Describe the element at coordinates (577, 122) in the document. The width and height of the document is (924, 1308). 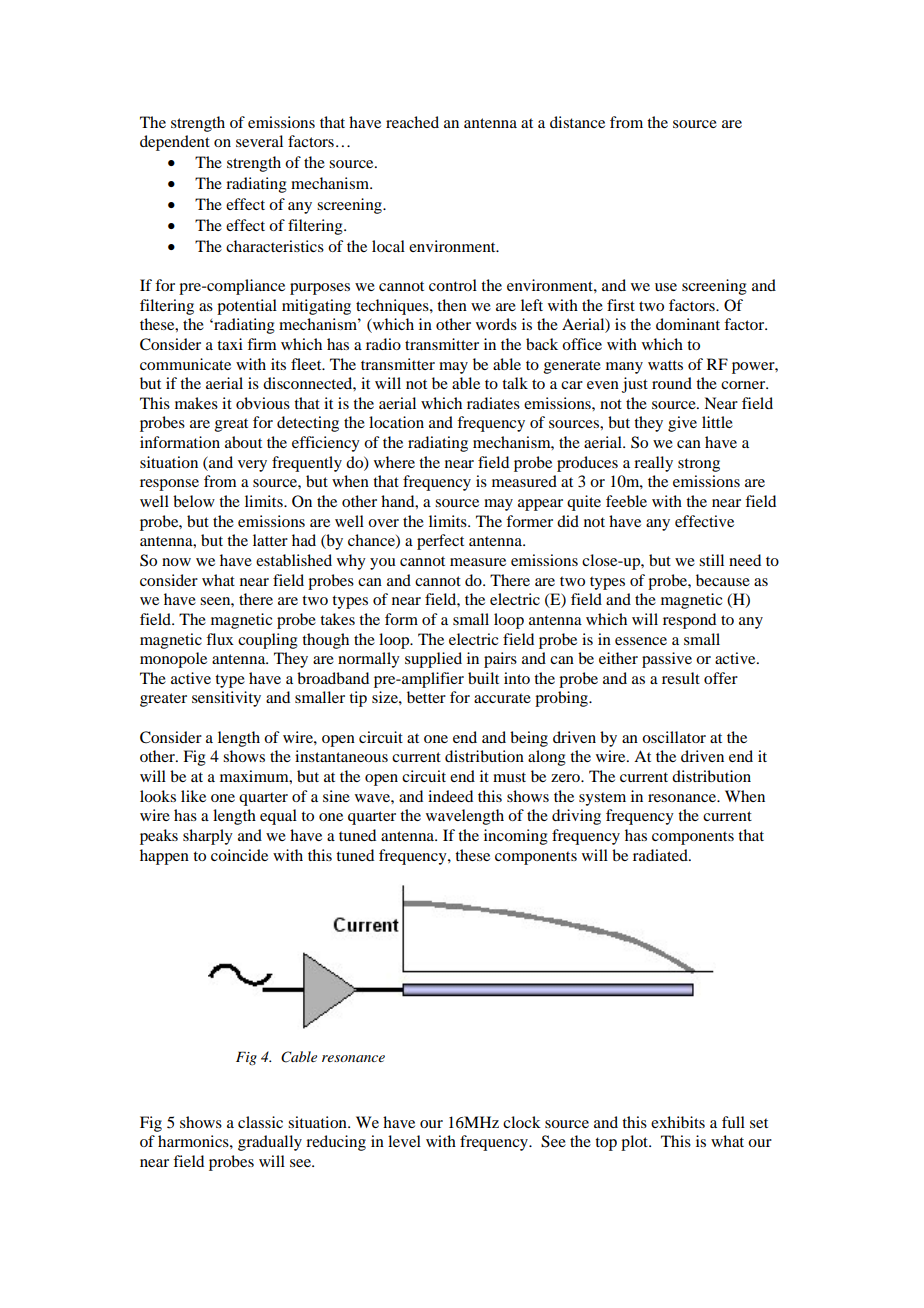
I see `distance` at that location.
